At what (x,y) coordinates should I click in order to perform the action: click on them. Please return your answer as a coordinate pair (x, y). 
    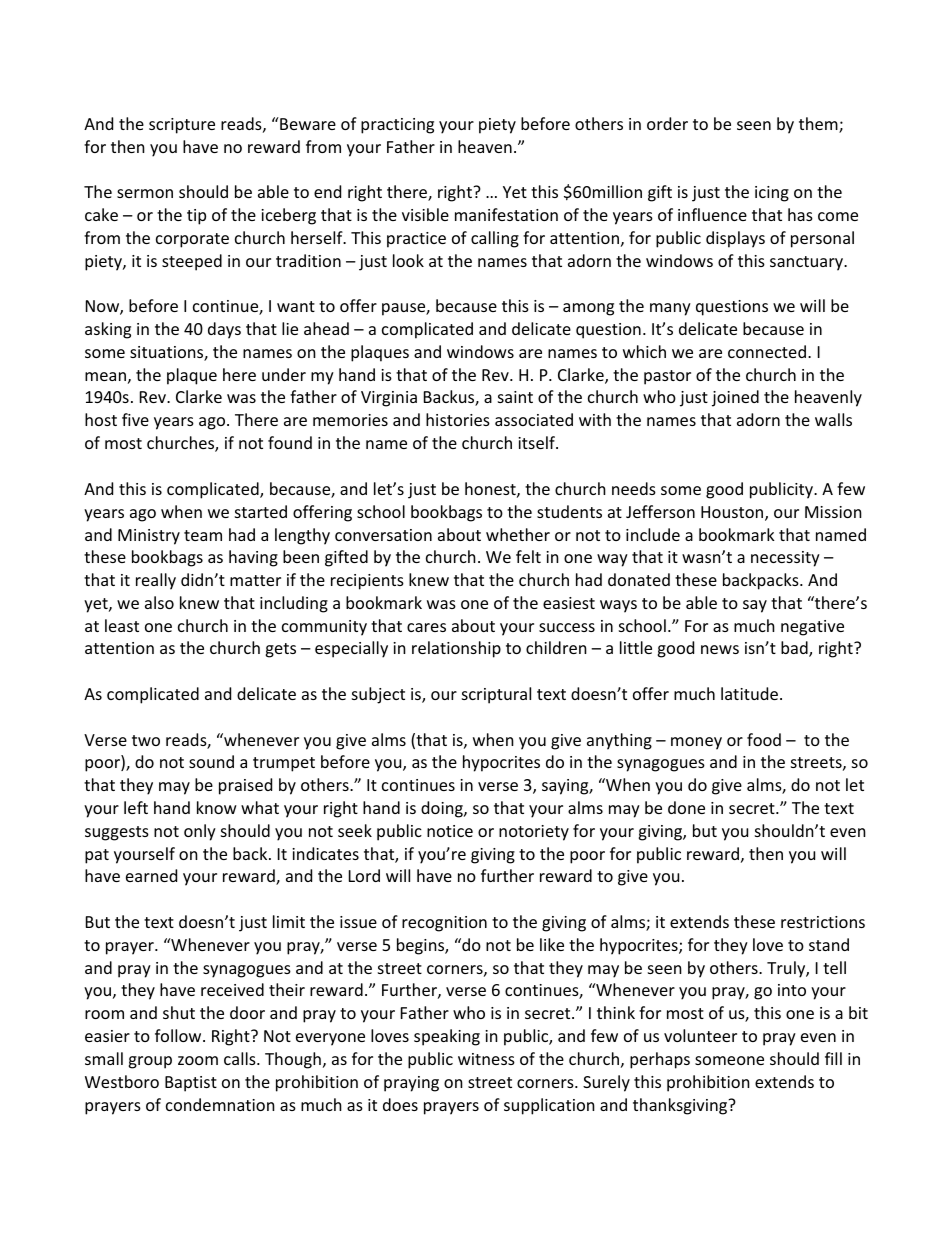
    Looking at the image, I should click on (819, 125).
